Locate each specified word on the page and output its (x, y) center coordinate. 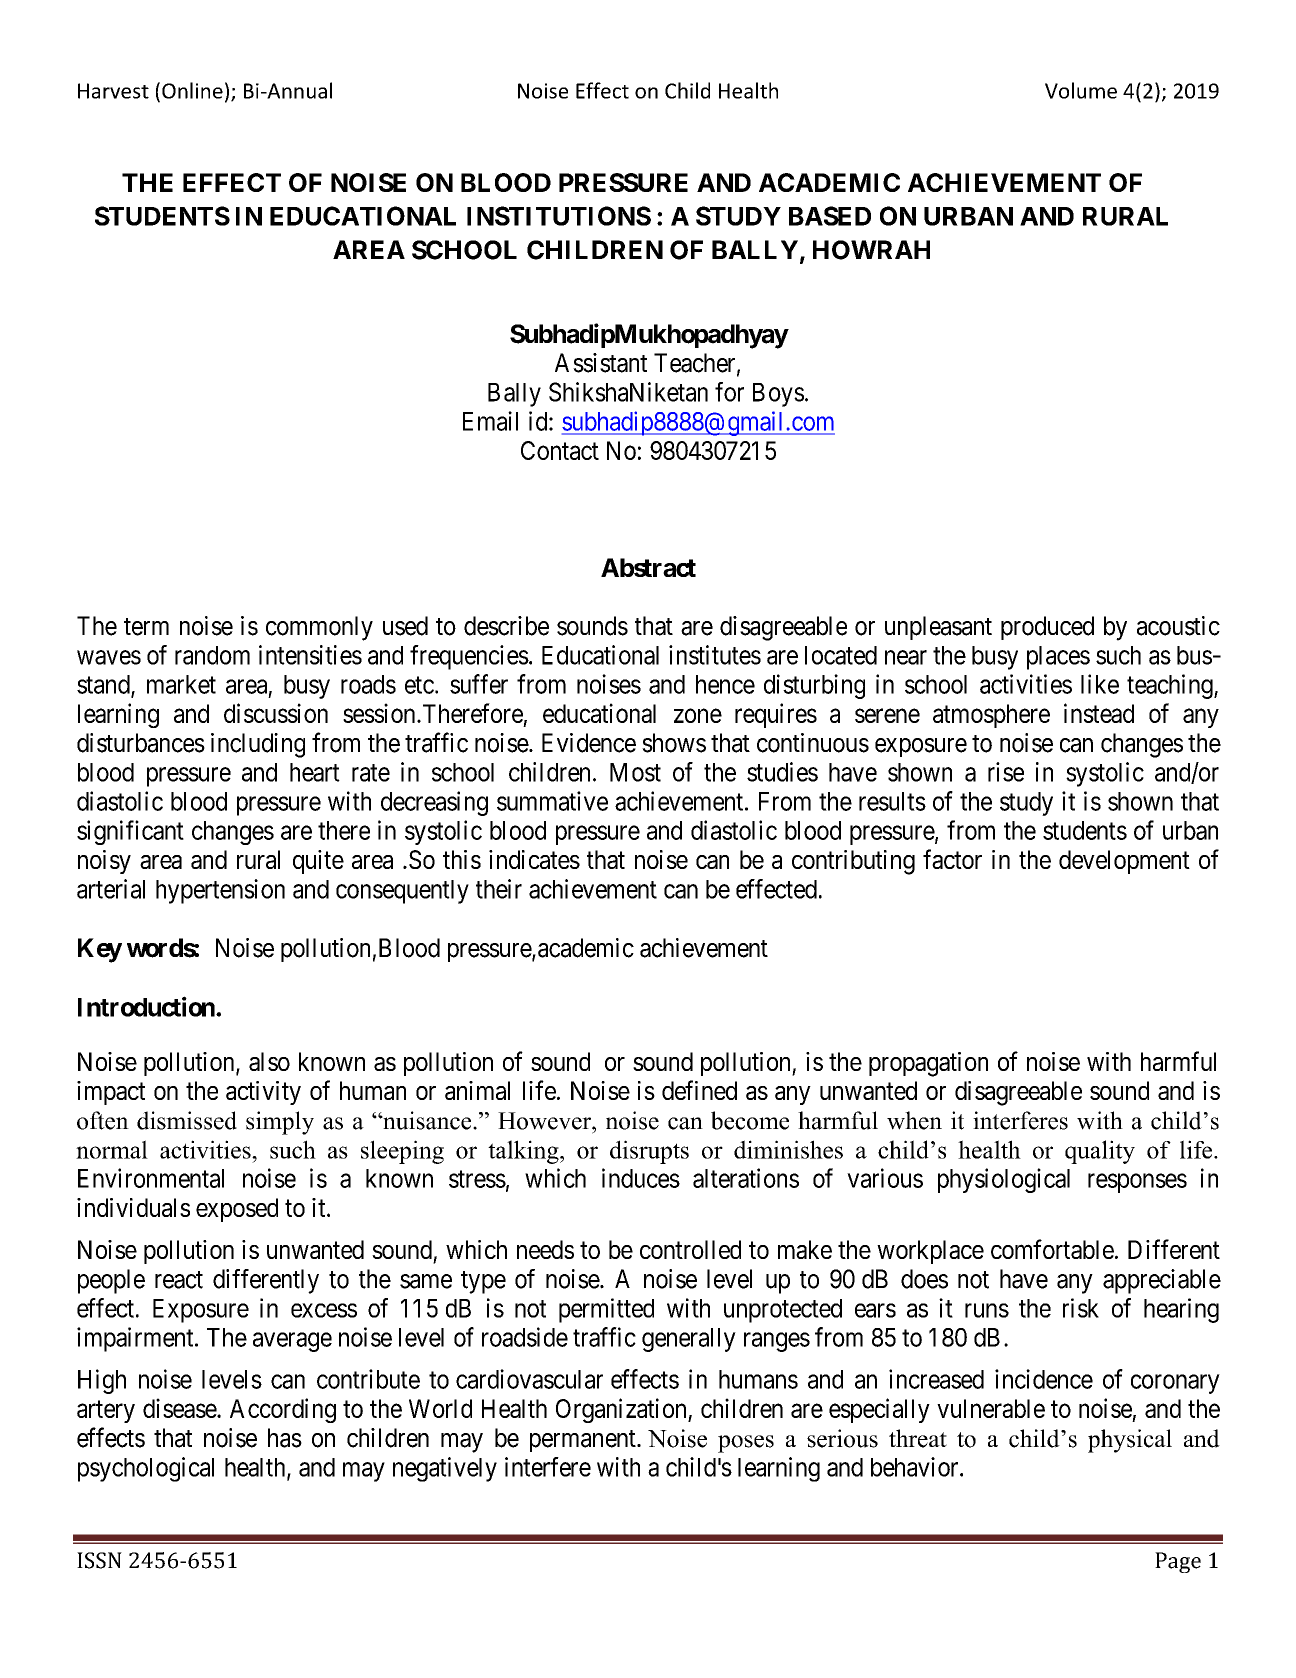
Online (192, 90)
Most (635, 772)
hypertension (220, 891)
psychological (146, 1469)
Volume (1081, 90)
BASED (830, 216)
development (1124, 862)
